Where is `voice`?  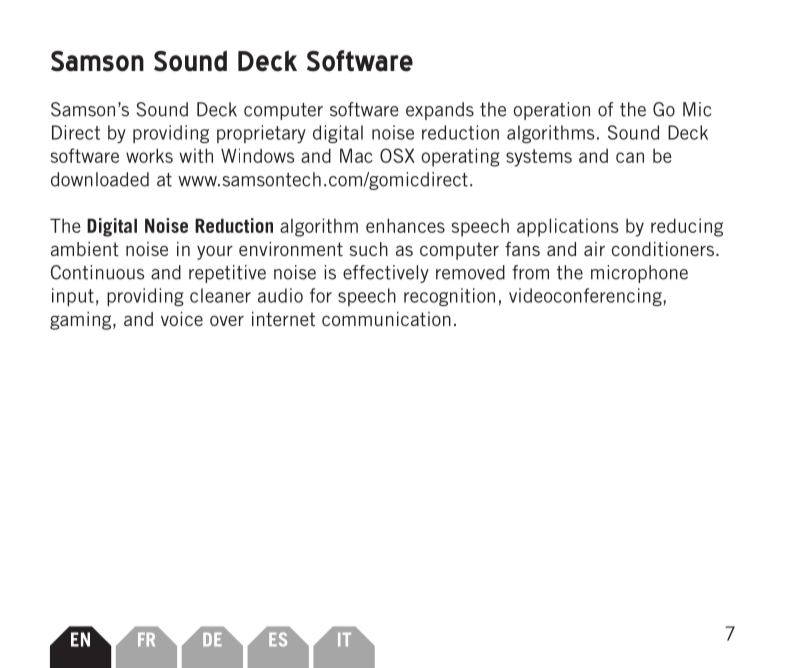
voice is located at coordinates (182, 319).
